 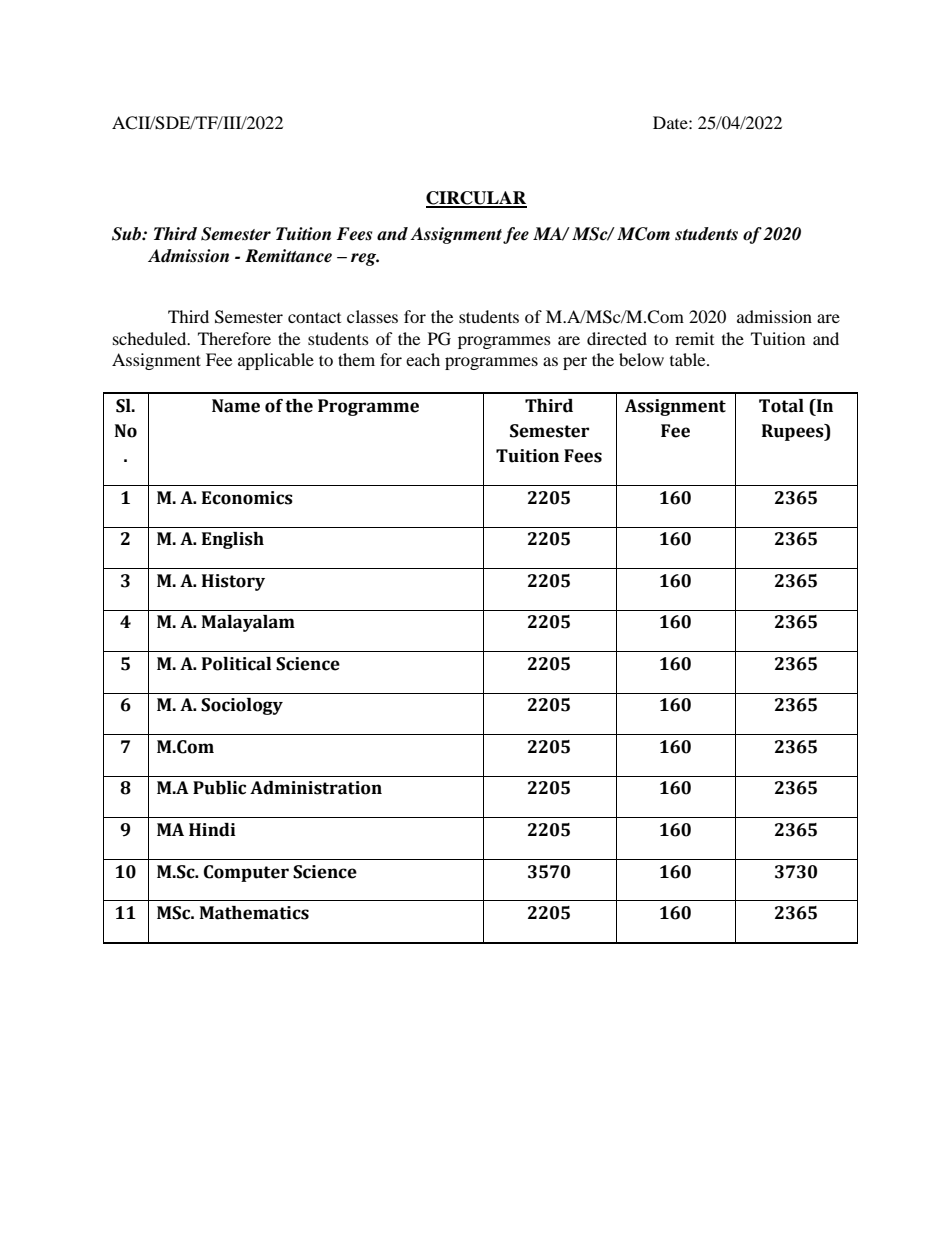 What do you see at coordinates (575, 363) in the page?
I see `per` at bounding box center [575, 363].
